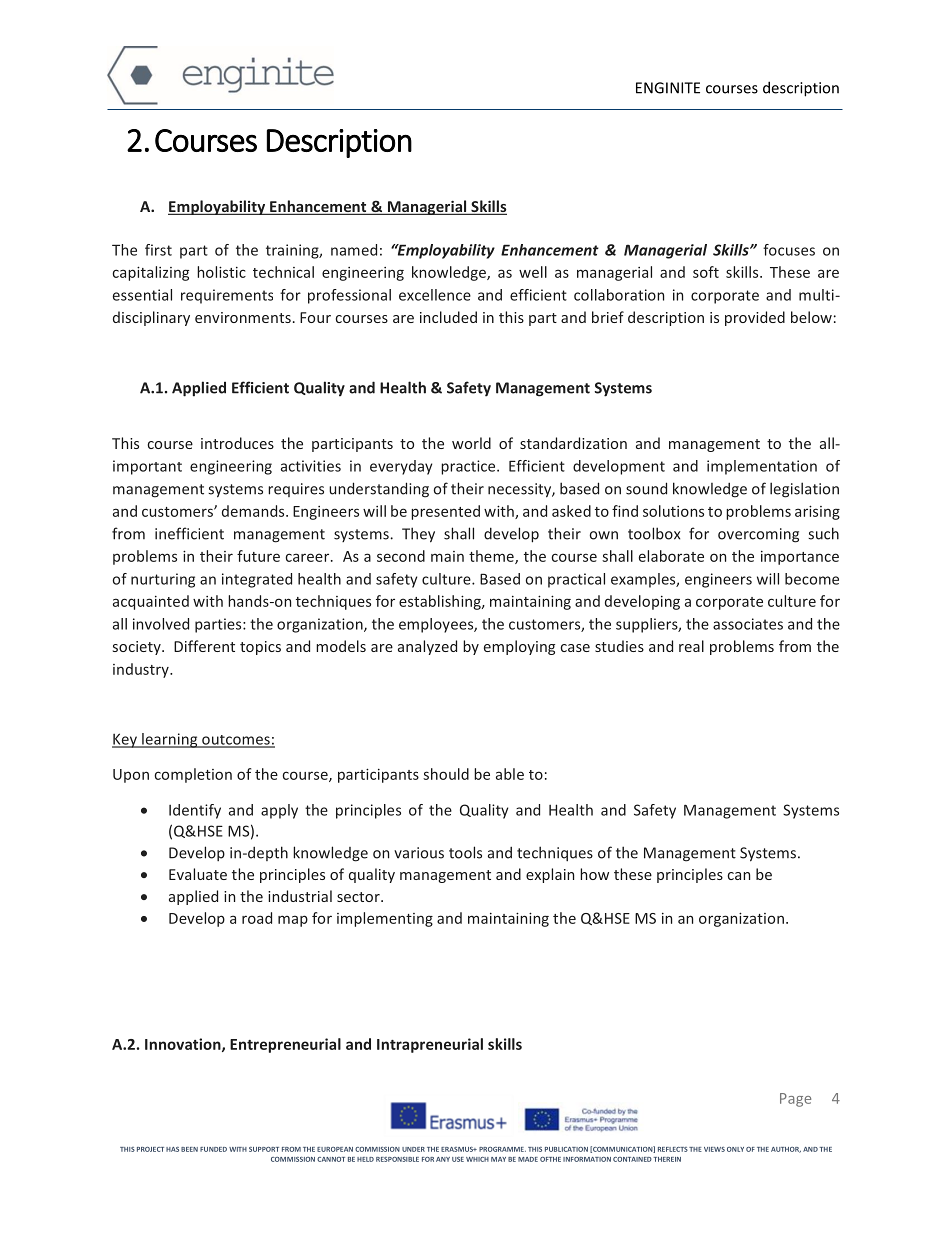 The image size is (952, 1233). Describe the element at coordinates (258, 556) in the screenshot. I see `future` at that location.
